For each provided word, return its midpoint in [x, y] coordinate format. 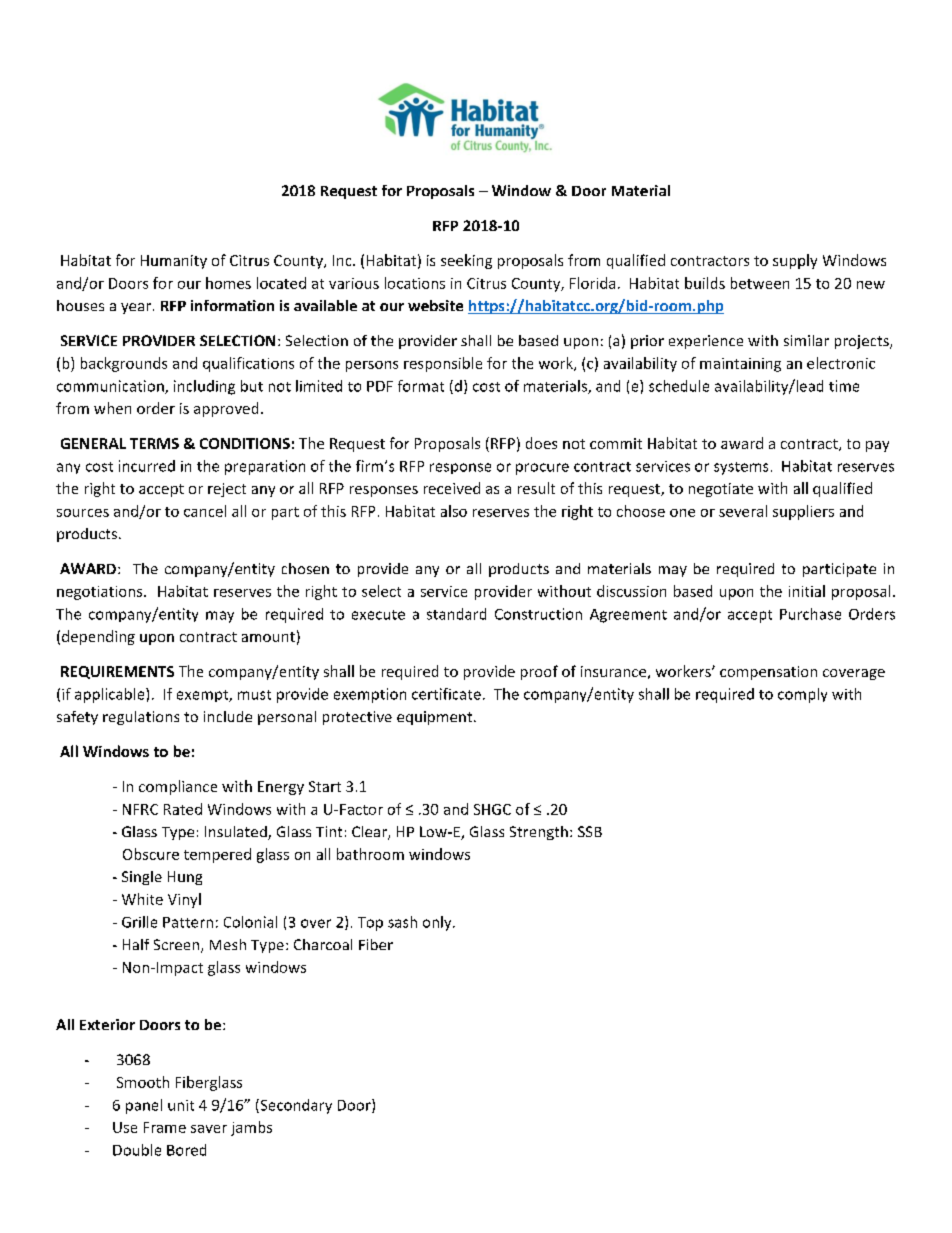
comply [802, 695]
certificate [446, 694]
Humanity [174, 262]
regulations [141, 718]
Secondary [295, 1106]
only [438, 923]
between [760, 283]
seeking [466, 261]
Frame [165, 1127]
